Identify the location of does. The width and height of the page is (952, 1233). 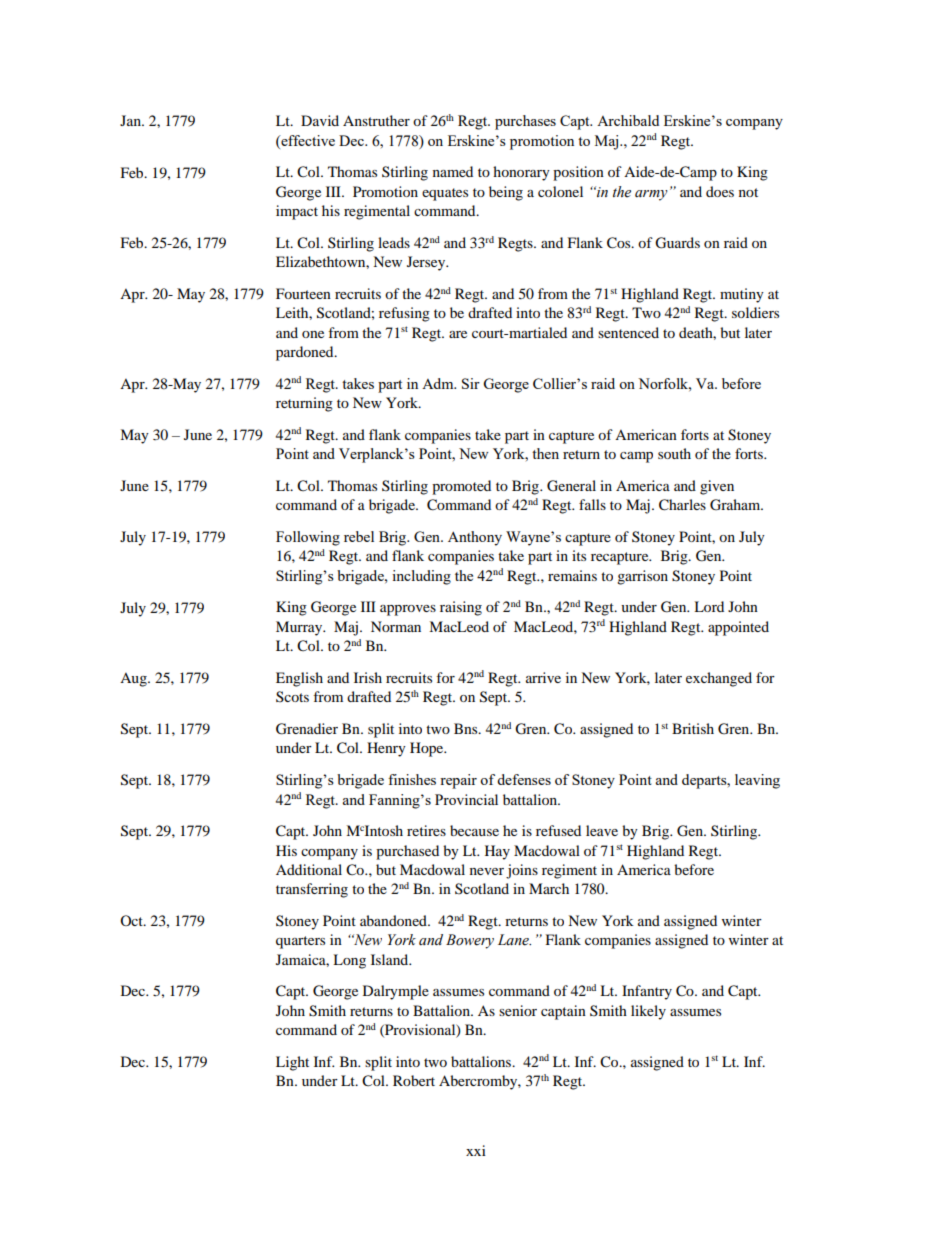
(720, 191).
